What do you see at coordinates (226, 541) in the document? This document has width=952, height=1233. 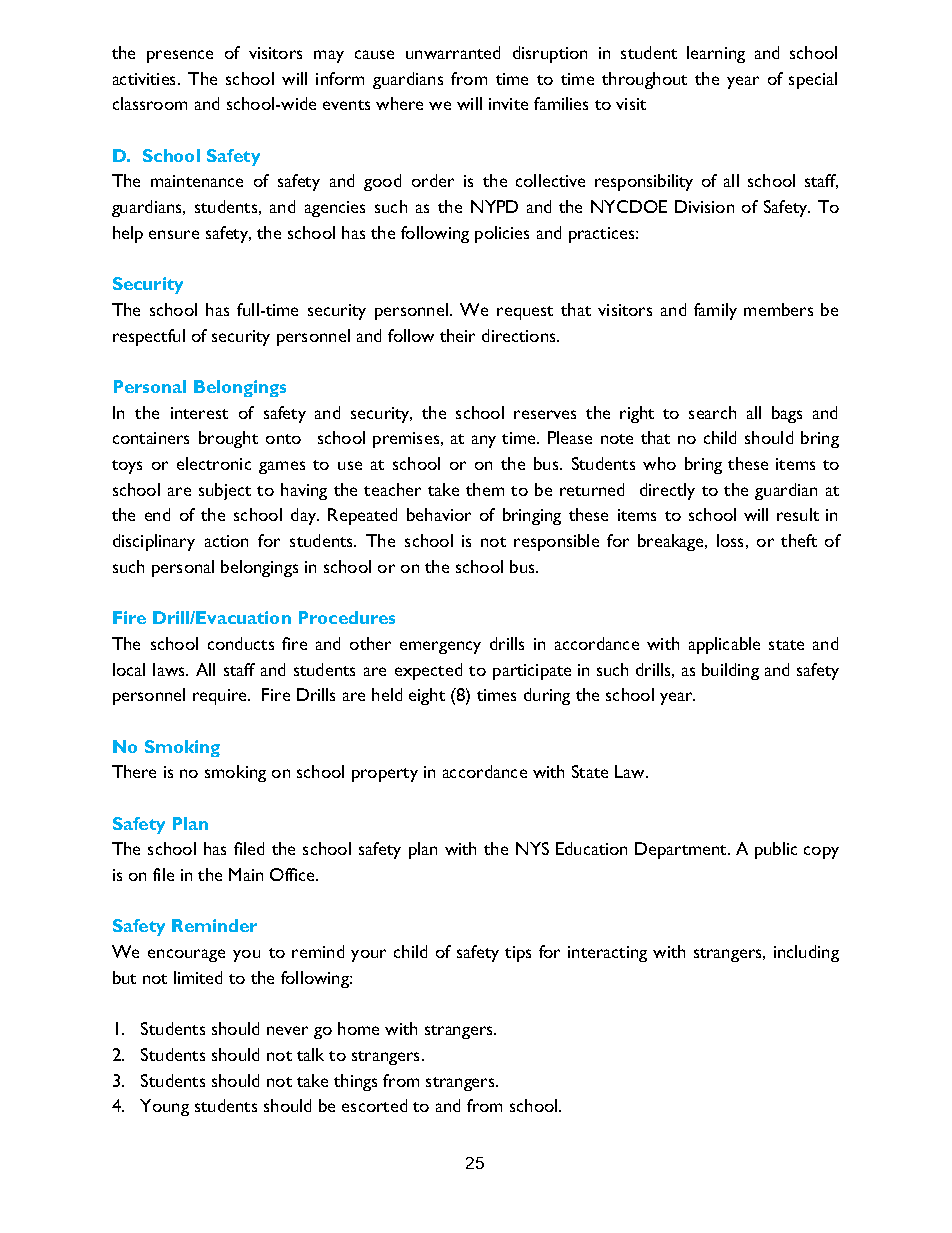 I see `action` at bounding box center [226, 541].
